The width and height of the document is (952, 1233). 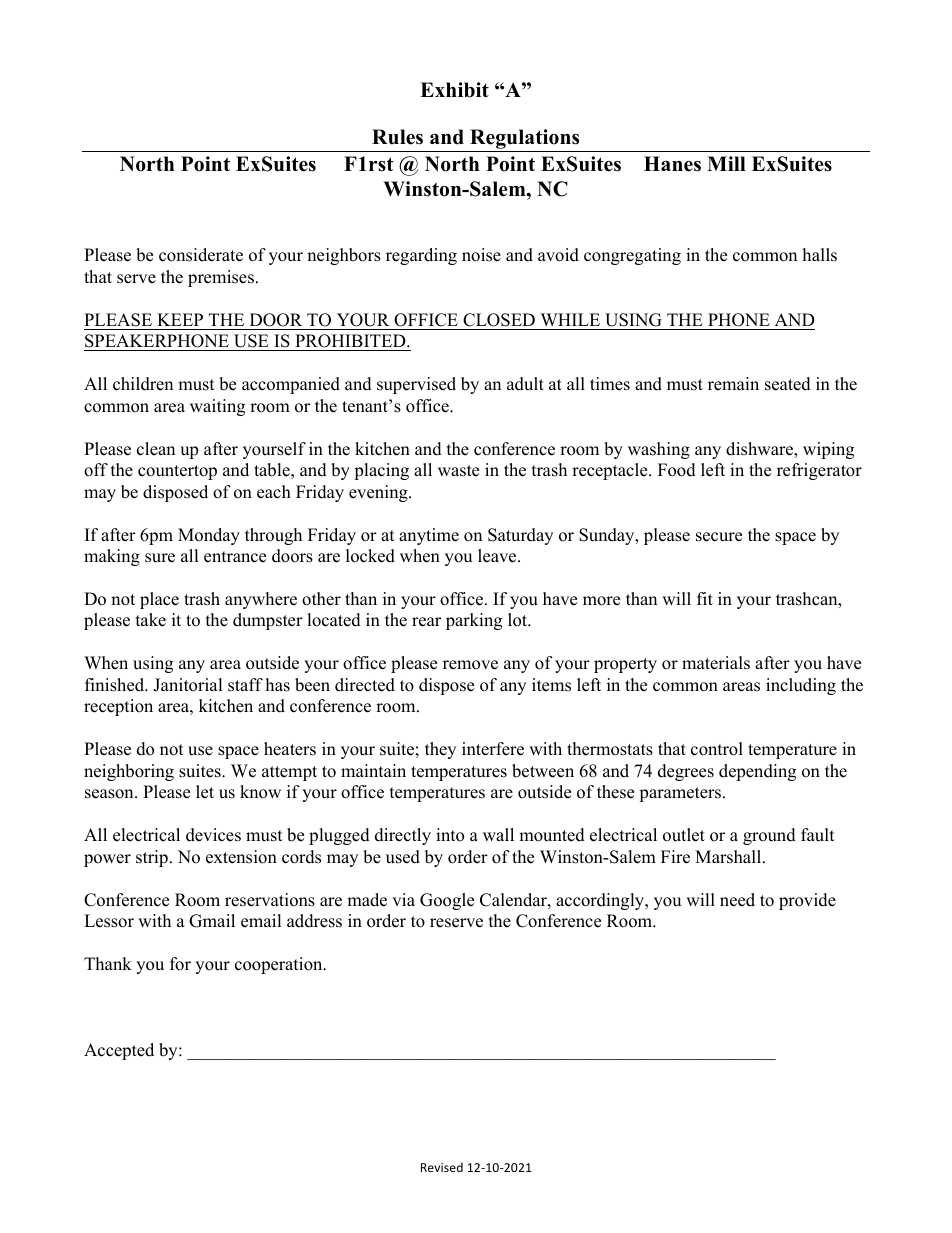 I want to click on Exhibit, so click(x=454, y=90).
